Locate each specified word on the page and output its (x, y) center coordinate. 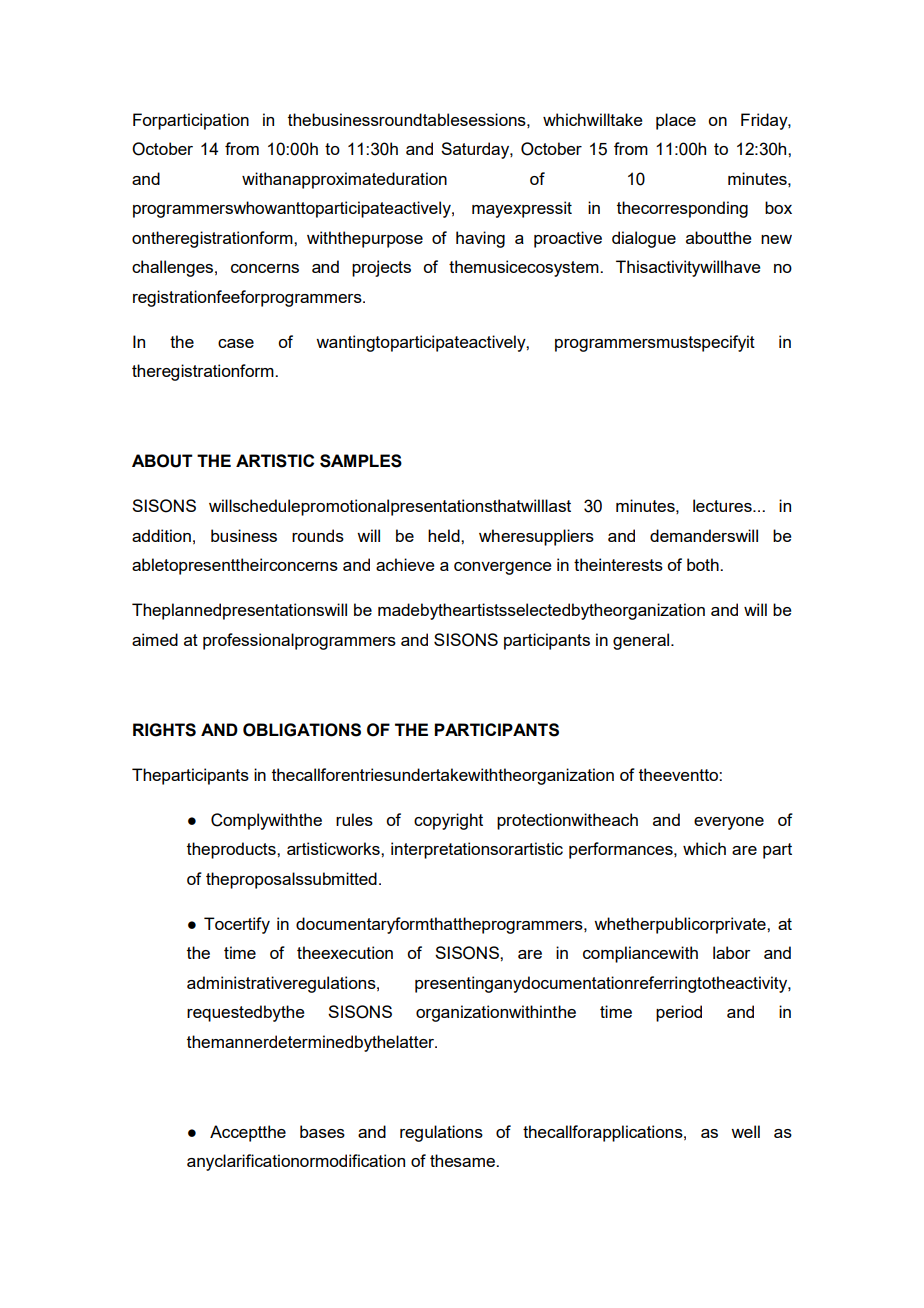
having (480, 239)
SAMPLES (361, 461)
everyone (729, 823)
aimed (155, 639)
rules (354, 819)
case (236, 343)
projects (381, 268)
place (676, 121)
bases (322, 1131)
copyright (448, 821)
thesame (463, 1160)
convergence (503, 568)
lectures (723, 505)
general (642, 641)
